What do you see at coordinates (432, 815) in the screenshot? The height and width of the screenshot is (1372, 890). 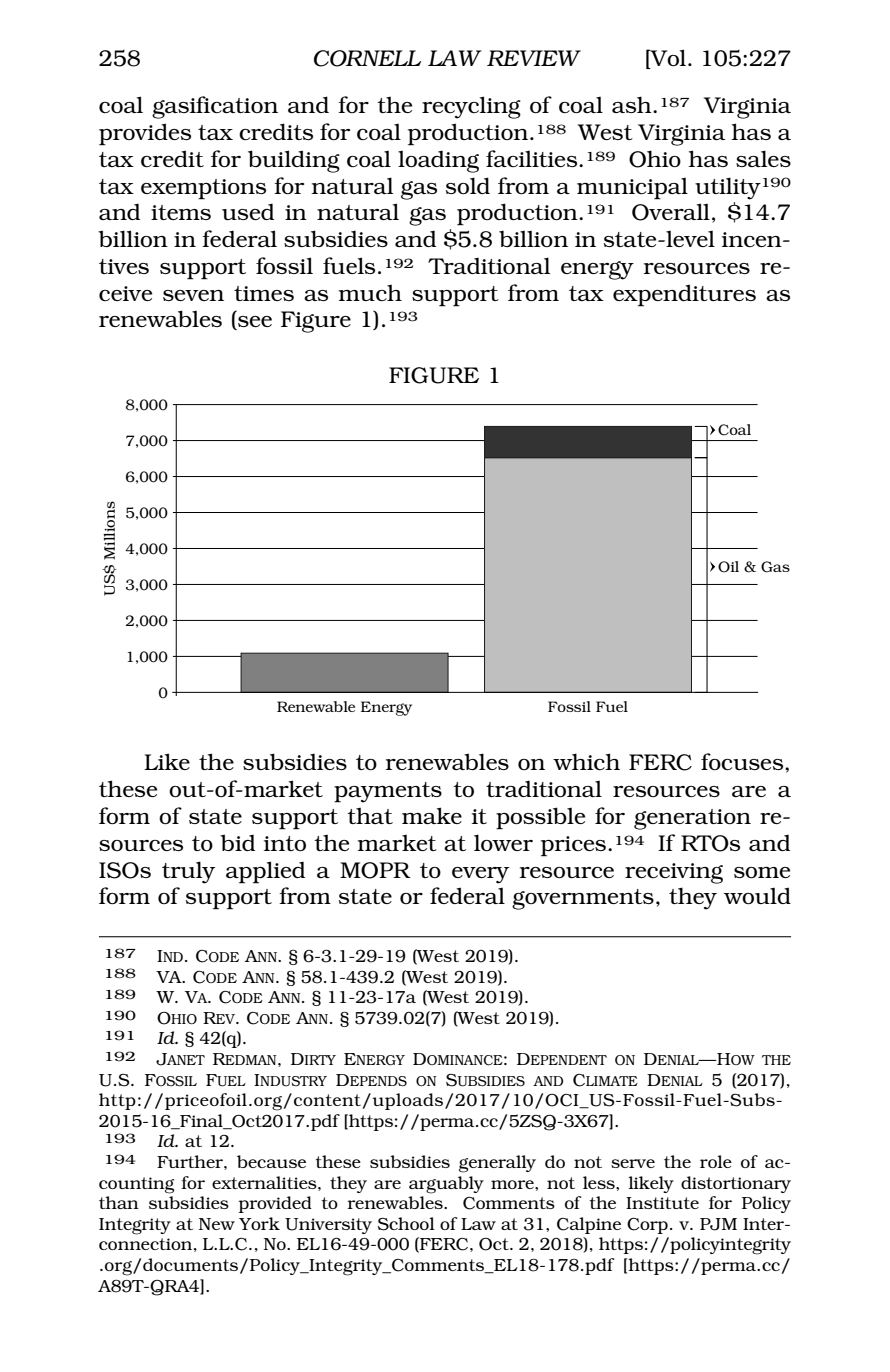 I see `make` at bounding box center [432, 815].
